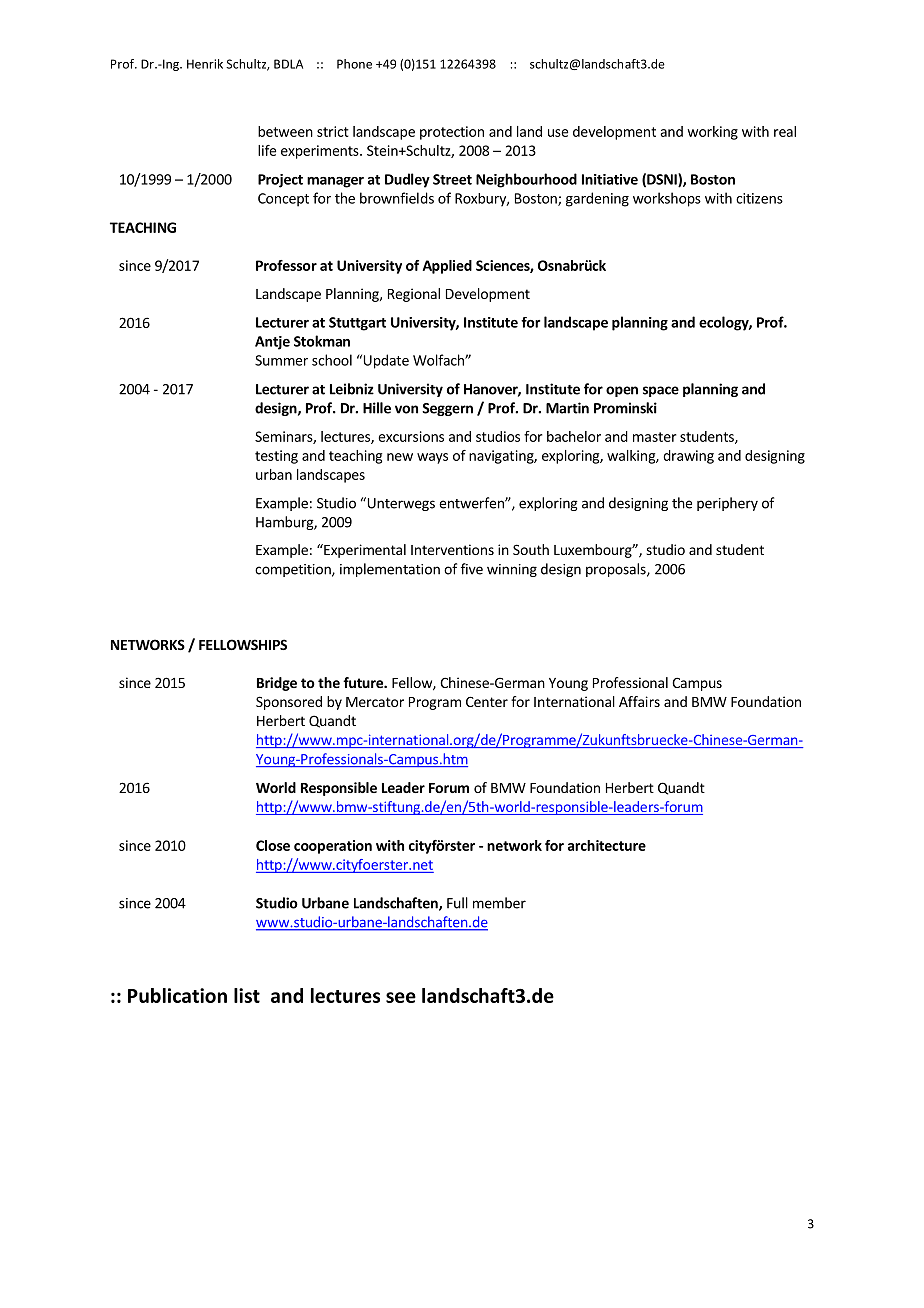  What do you see at coordinates (247, 995) in the screenshot?
I see `list` at bounding box center [247, 995].
